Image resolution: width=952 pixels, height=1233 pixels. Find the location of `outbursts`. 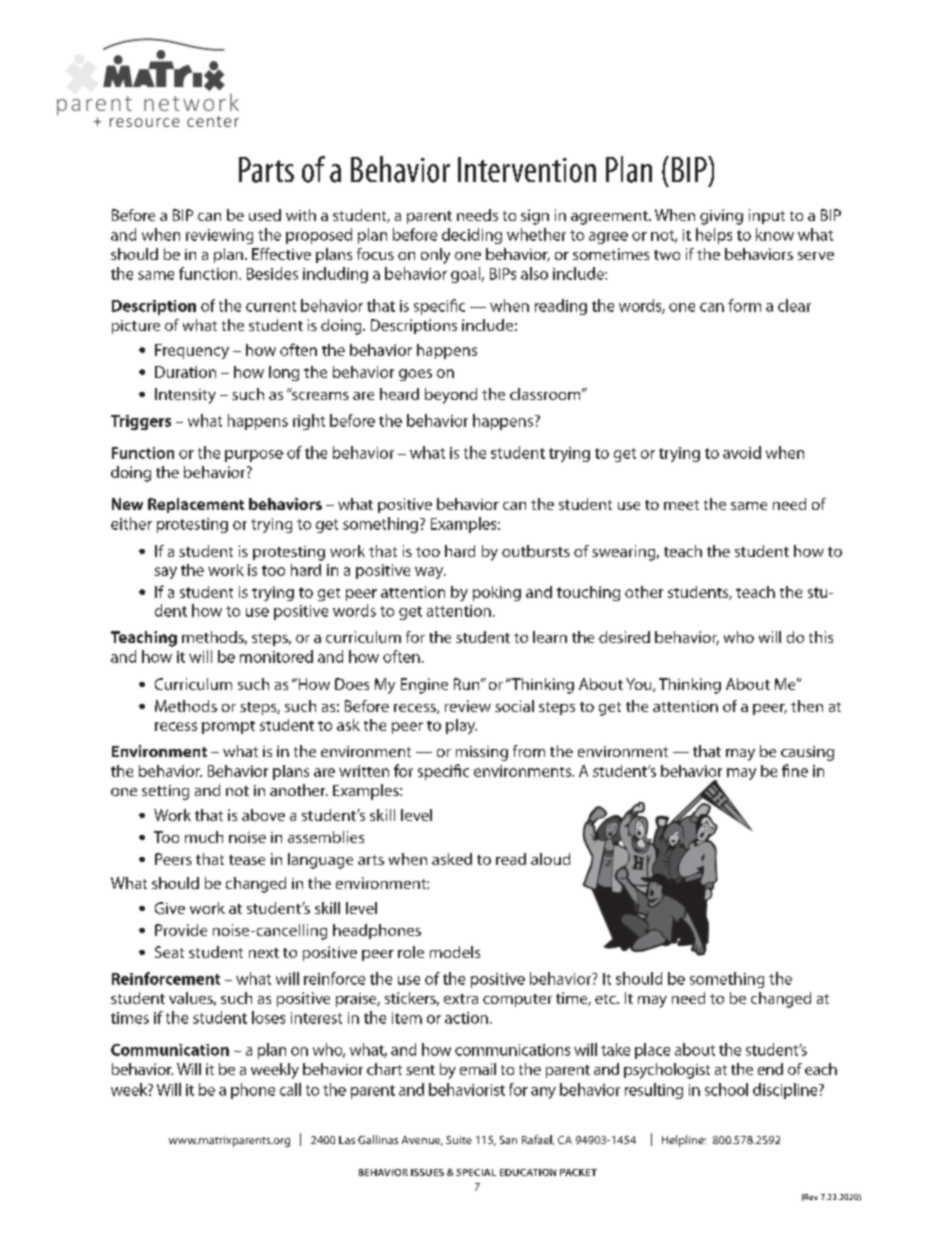

outbursts is located at coordinates (536, 551).
